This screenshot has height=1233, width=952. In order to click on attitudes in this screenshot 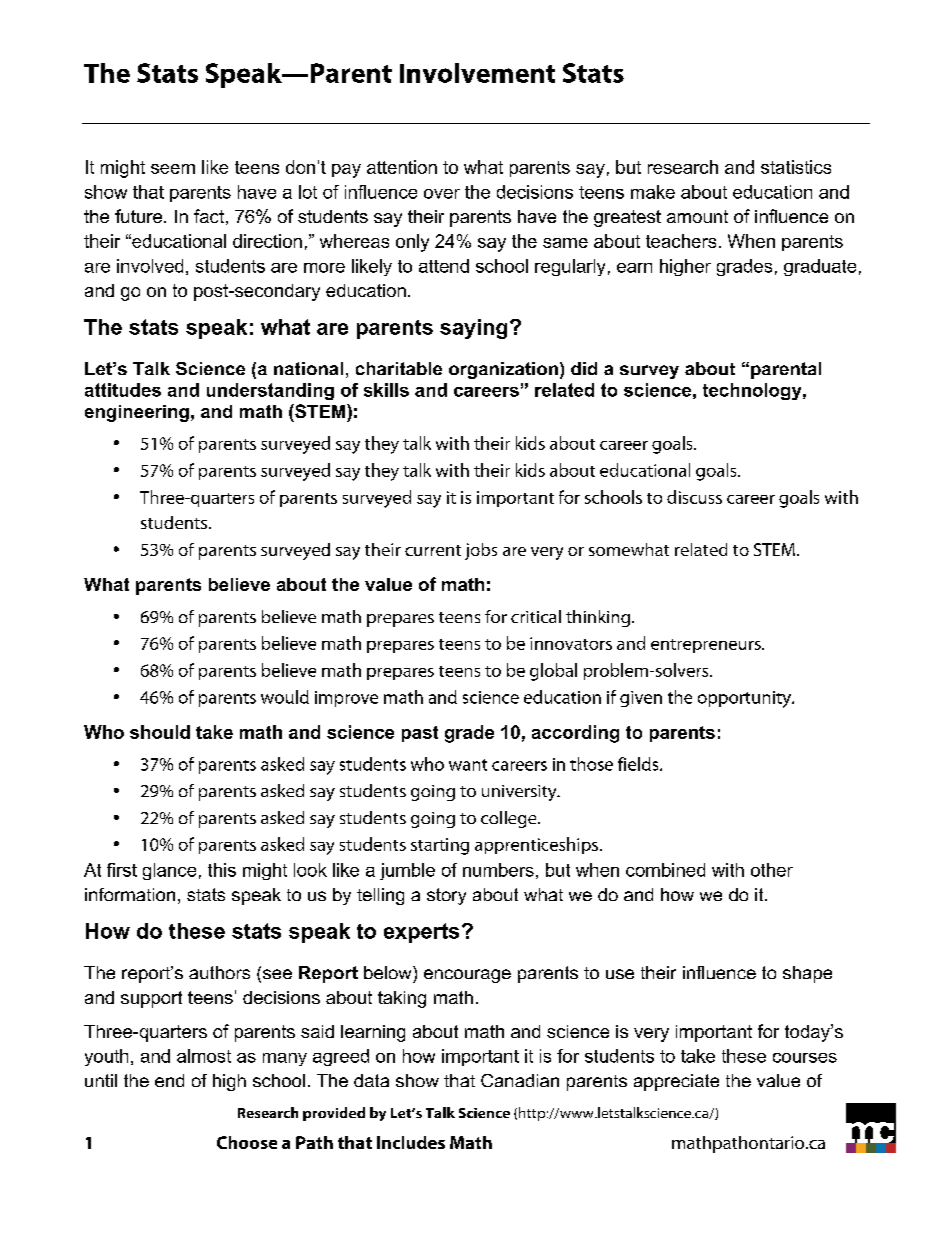, I will do `click(123, 390)`.
